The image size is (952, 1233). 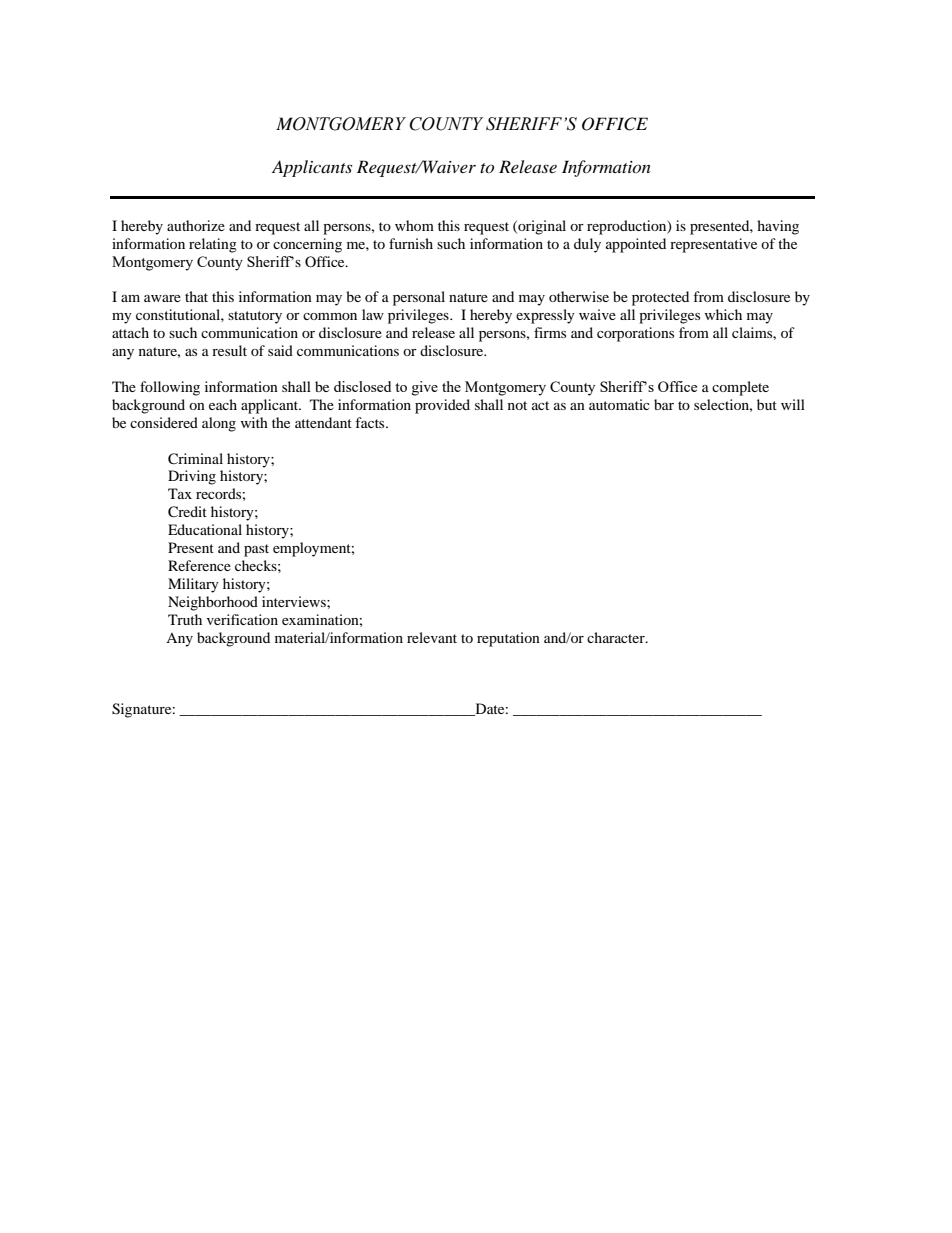 I want to click on furnish, so click(x=411, y=243).
